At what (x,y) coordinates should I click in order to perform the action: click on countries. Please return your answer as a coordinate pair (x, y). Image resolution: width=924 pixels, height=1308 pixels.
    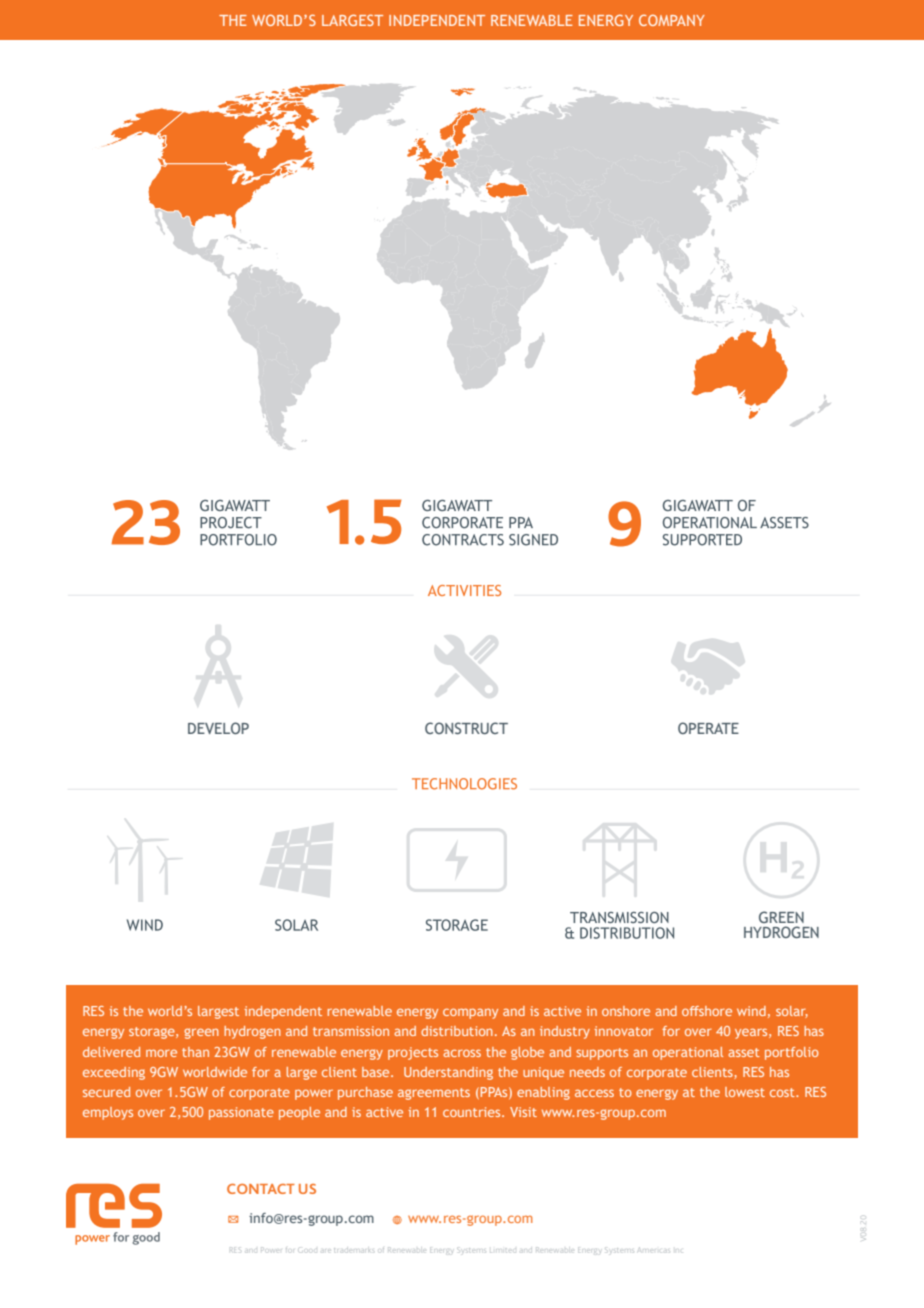
    Looking at the image, I should click on (473, 1112).
